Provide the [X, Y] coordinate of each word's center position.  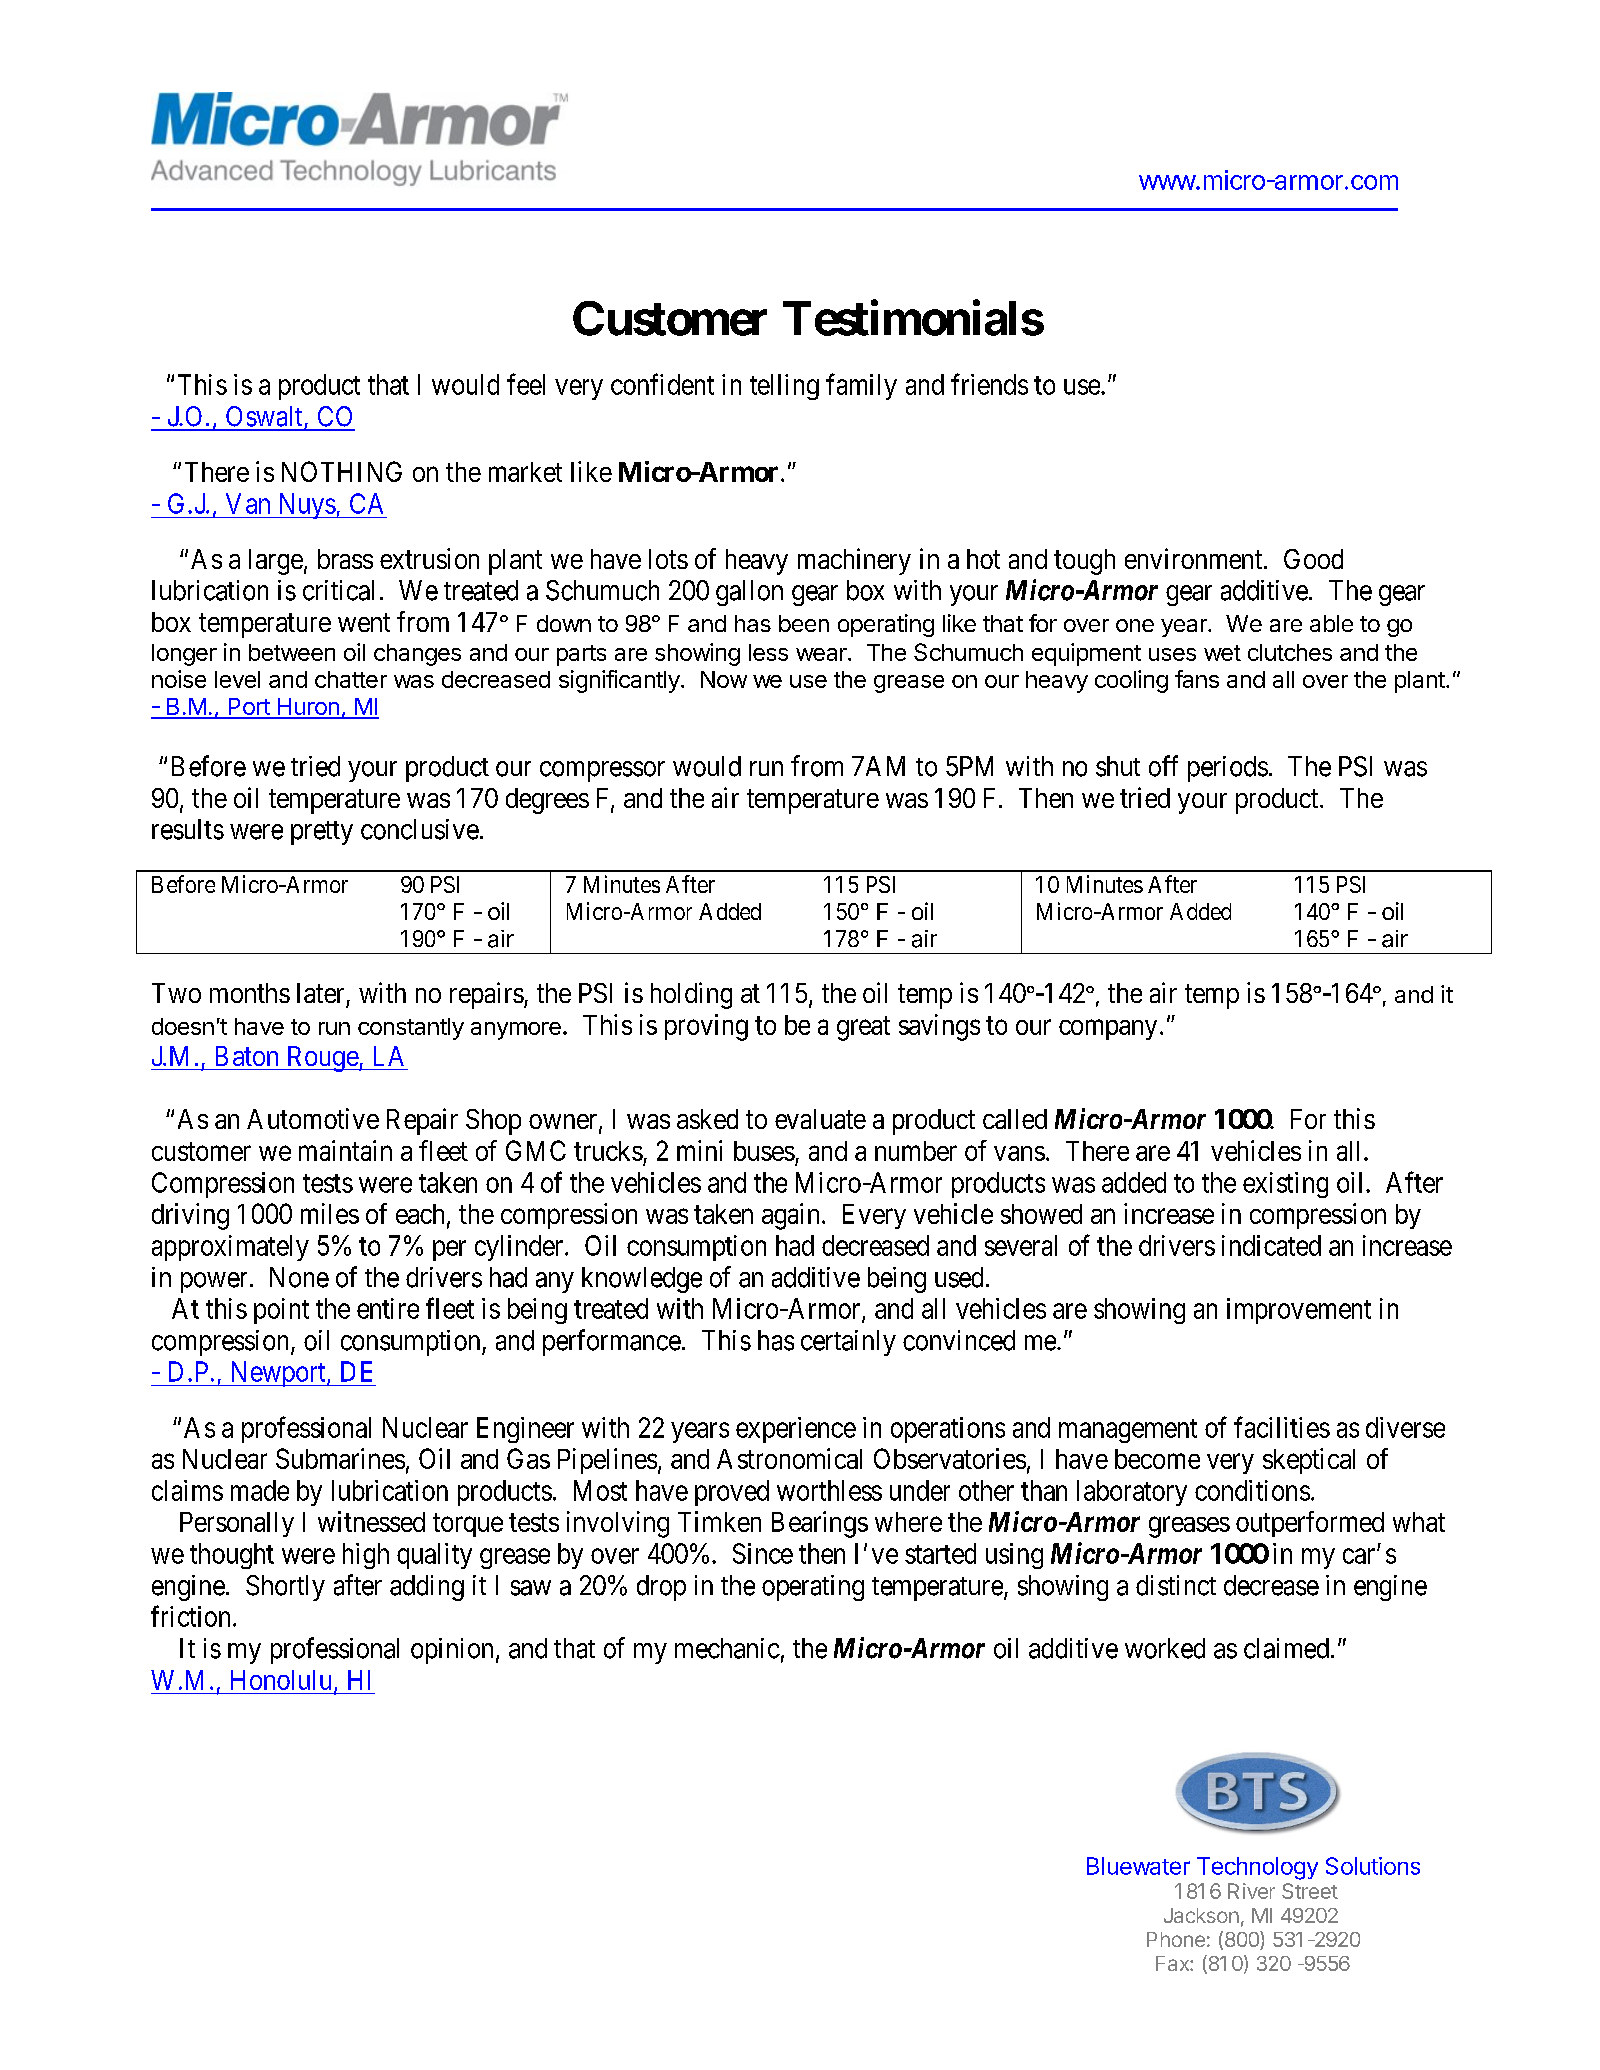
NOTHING [342, 471]
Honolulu [281, 1680]
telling [784, 387]
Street [1310, 1891]
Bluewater [1138, 1866]
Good [1313, 559]
